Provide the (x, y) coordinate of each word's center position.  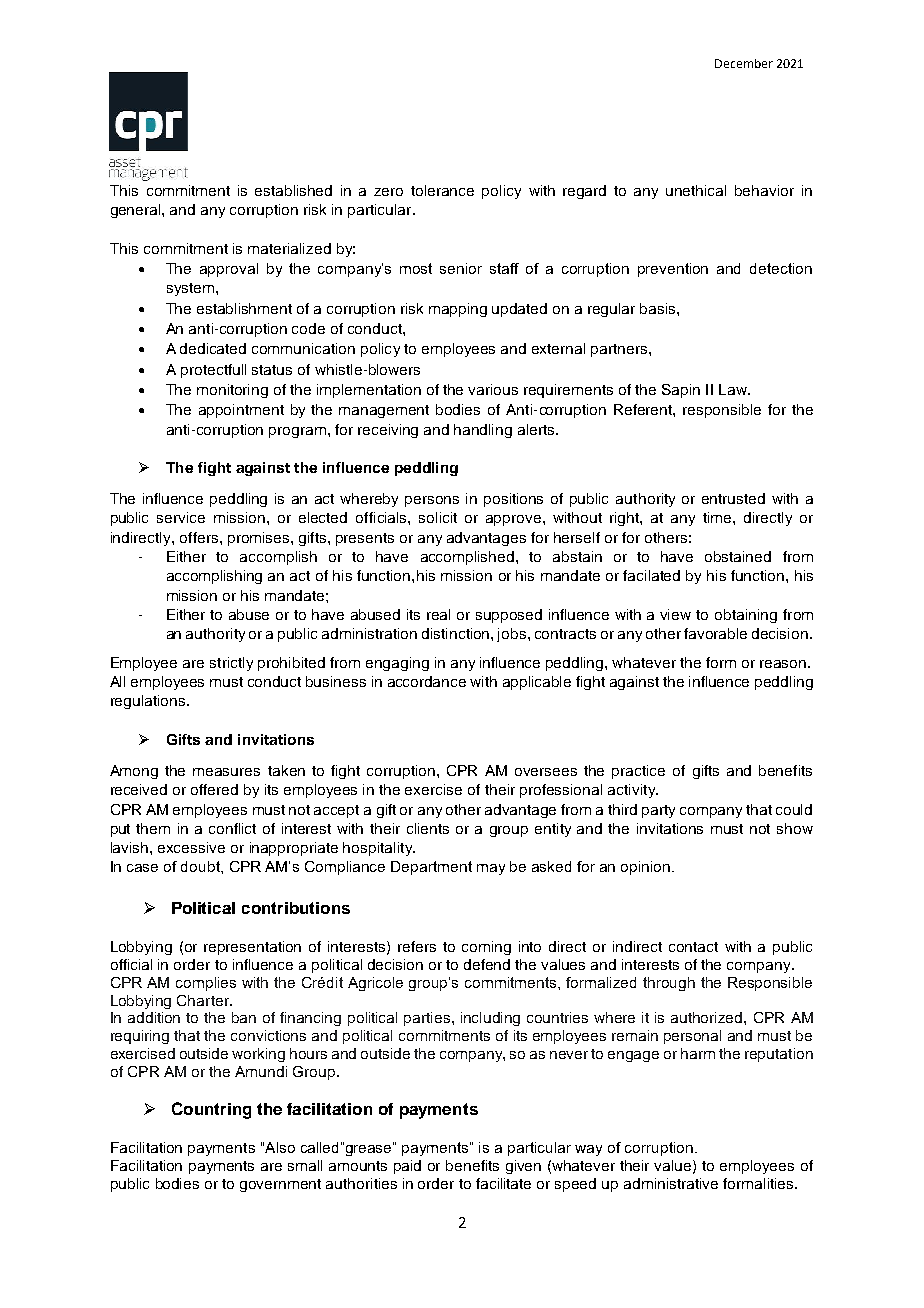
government (280, 1185)
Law (734, 389)
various (493, 389)
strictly (231, 664)
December (744, 63)
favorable (715, 633)
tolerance (442, 190)
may (491, 869)
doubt (201, 866)
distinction (457, 633)
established (293, 190)
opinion (647, 868)
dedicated (213, 348)
